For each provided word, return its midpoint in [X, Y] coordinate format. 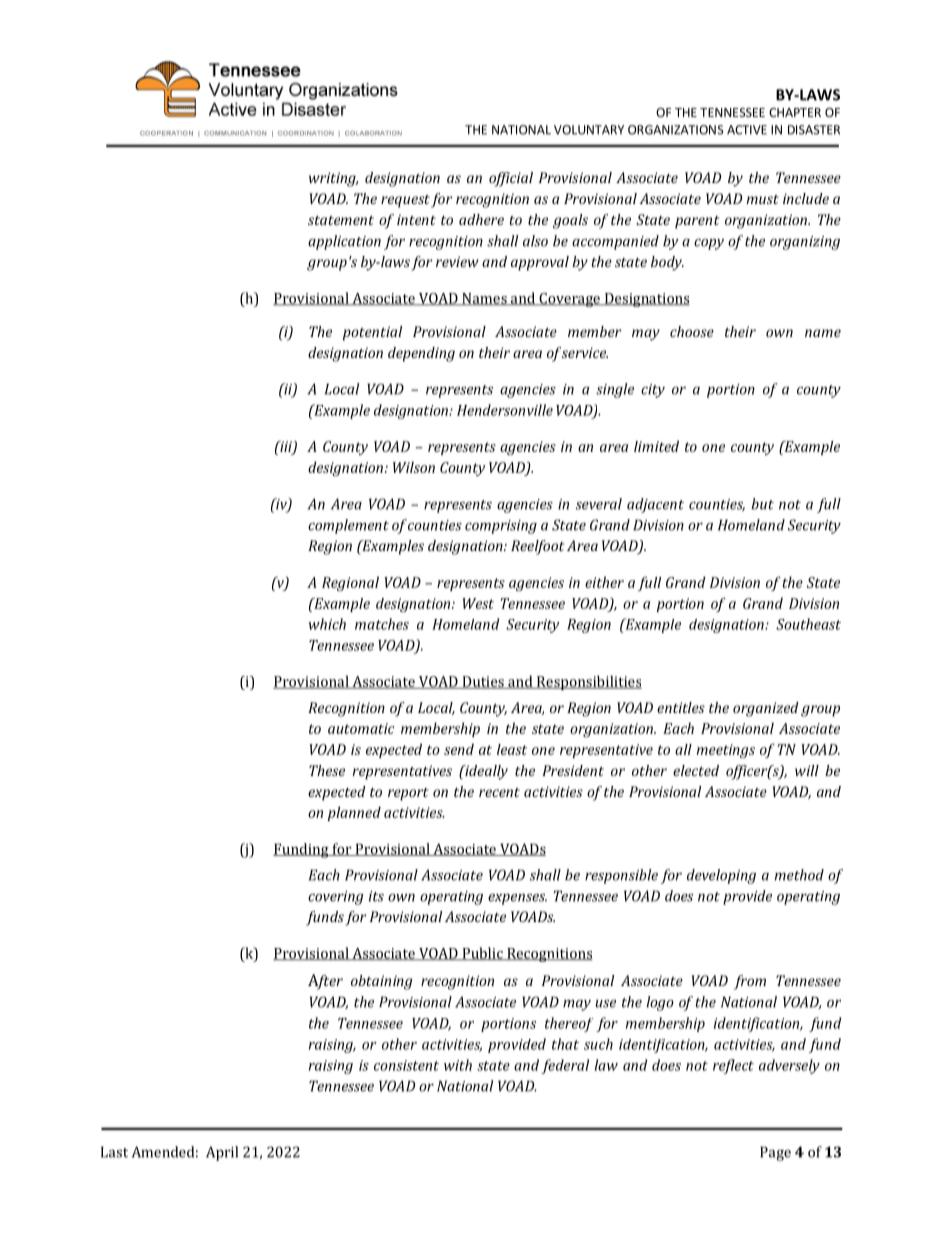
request [405, 201]
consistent [406, 1065]
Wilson [414, 467]
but [762, 504]
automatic [361, 728]
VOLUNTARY [589, 130]
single [615, 390]
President [573, 770]
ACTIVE [747, 130]
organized [766, 709]
